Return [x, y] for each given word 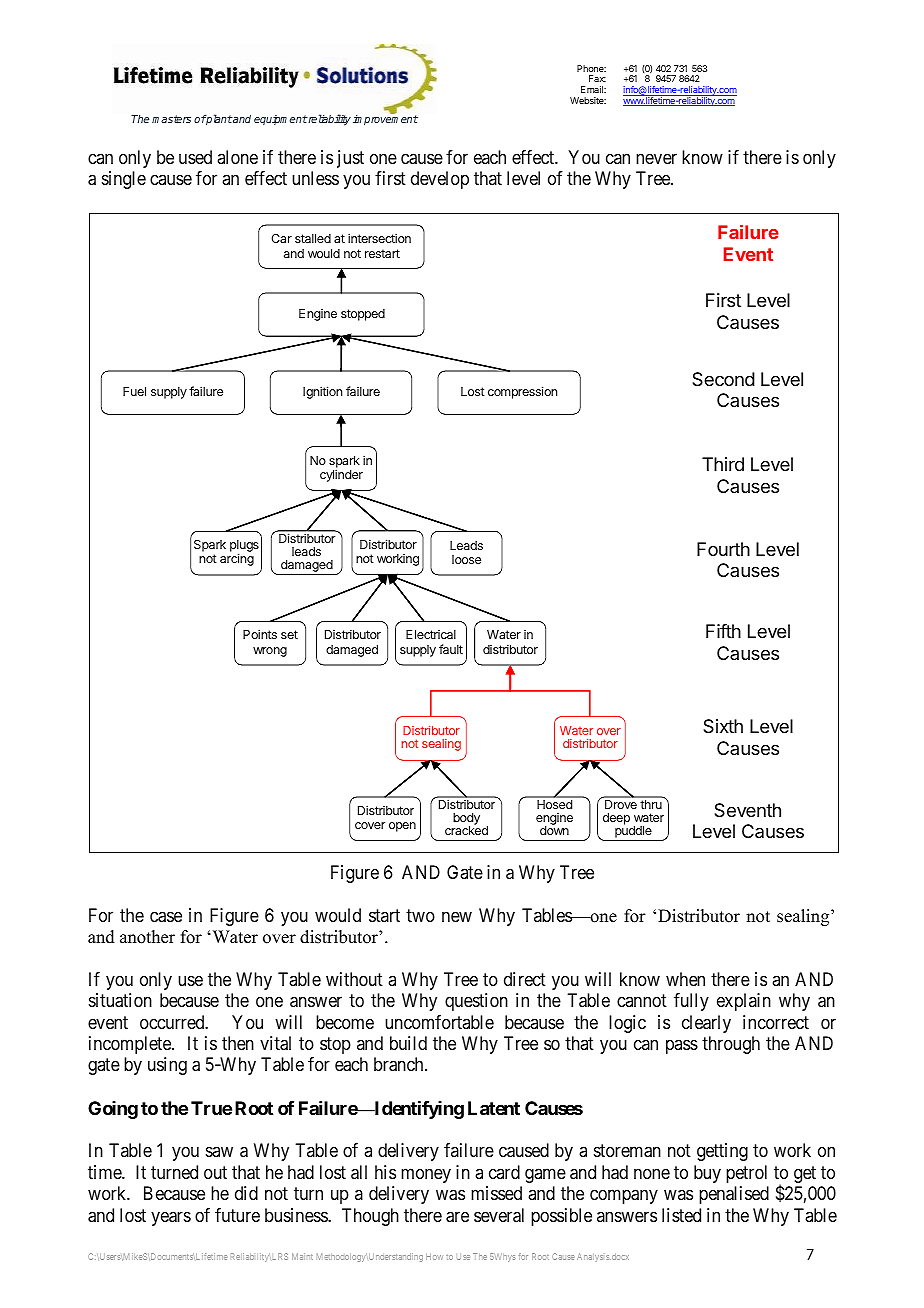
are [457, 1217]
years [171, 1218]
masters [171, 119]
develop [440, 180]
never [656, 158]
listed [681, 1215]
